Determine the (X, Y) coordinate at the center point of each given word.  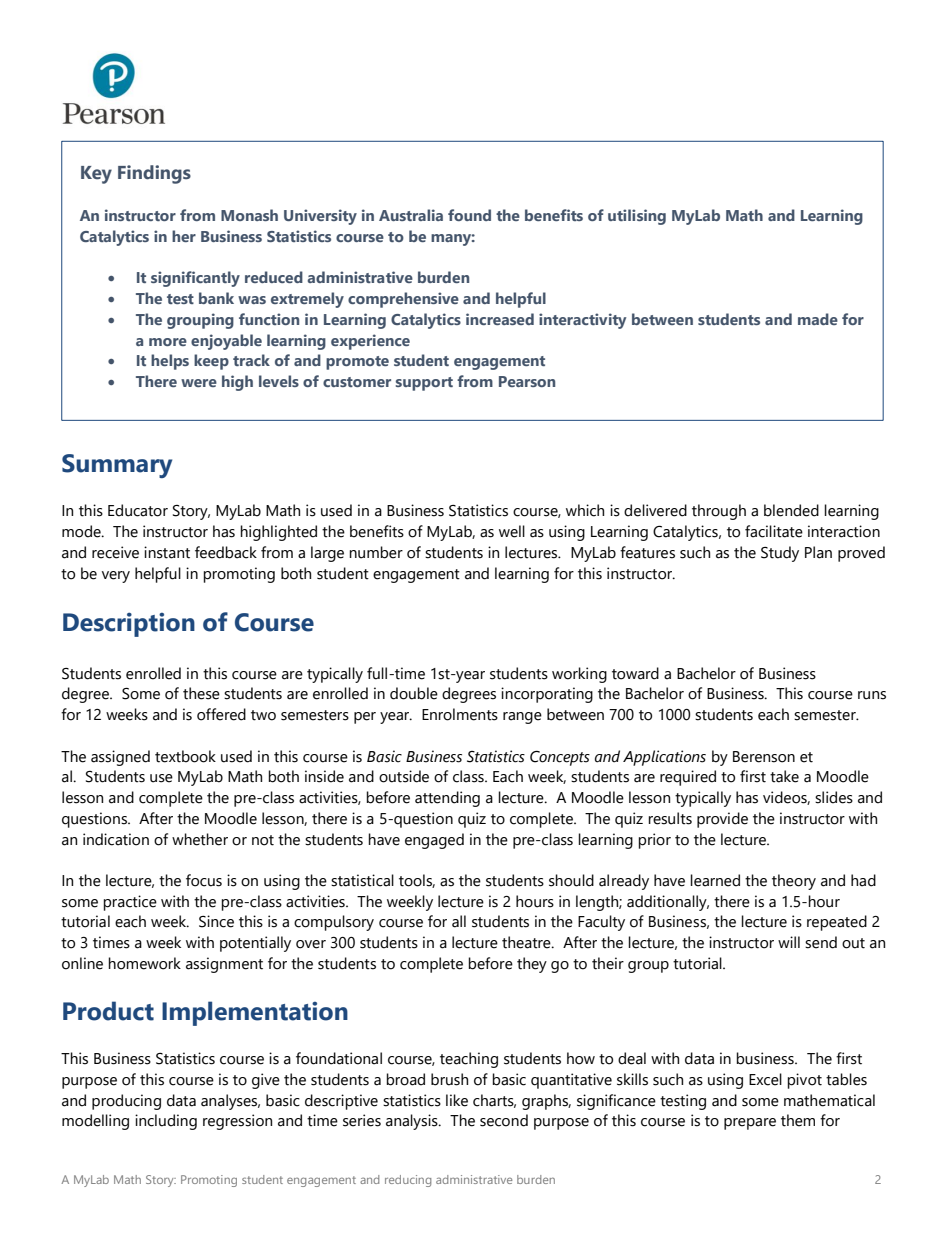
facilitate (774, 531)
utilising (637, 217)
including (166, 1122)
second (504, 1120)
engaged (434, 841)
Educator (138, 510)
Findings (154, 174)
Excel (765, 1079)
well (512, 531)
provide (722, 820)
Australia (411, 215)
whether (200, 839)
